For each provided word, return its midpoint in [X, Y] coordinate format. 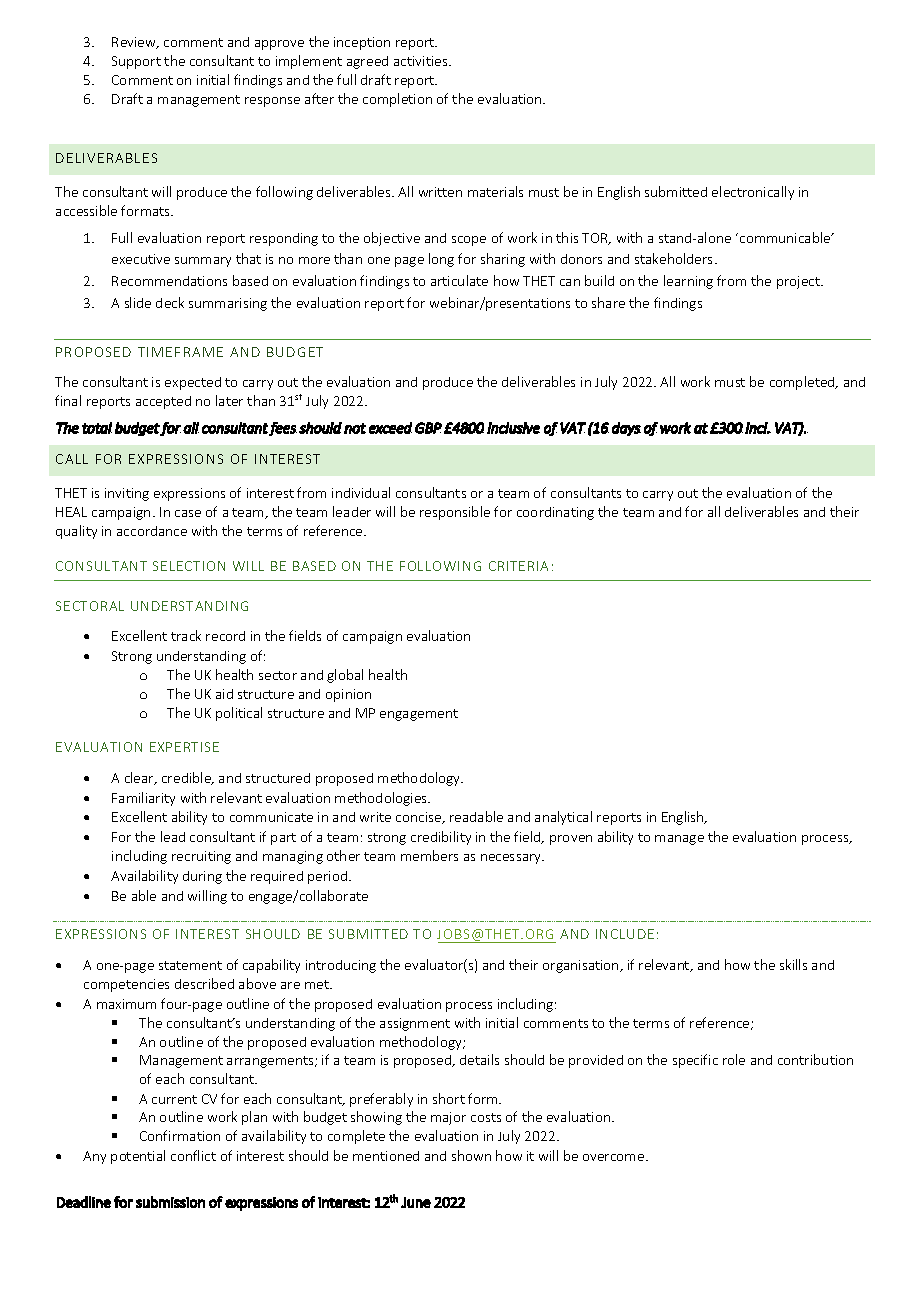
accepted [163, 402]
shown [471, 1155]
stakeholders [673, 258]
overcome [613, 1157]
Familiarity [143, 799]
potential [138, 1157]
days [626, 429]
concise [420, 818]
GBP [428, 428]
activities [422, 61]
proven [571, 840]
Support [136, 62]
